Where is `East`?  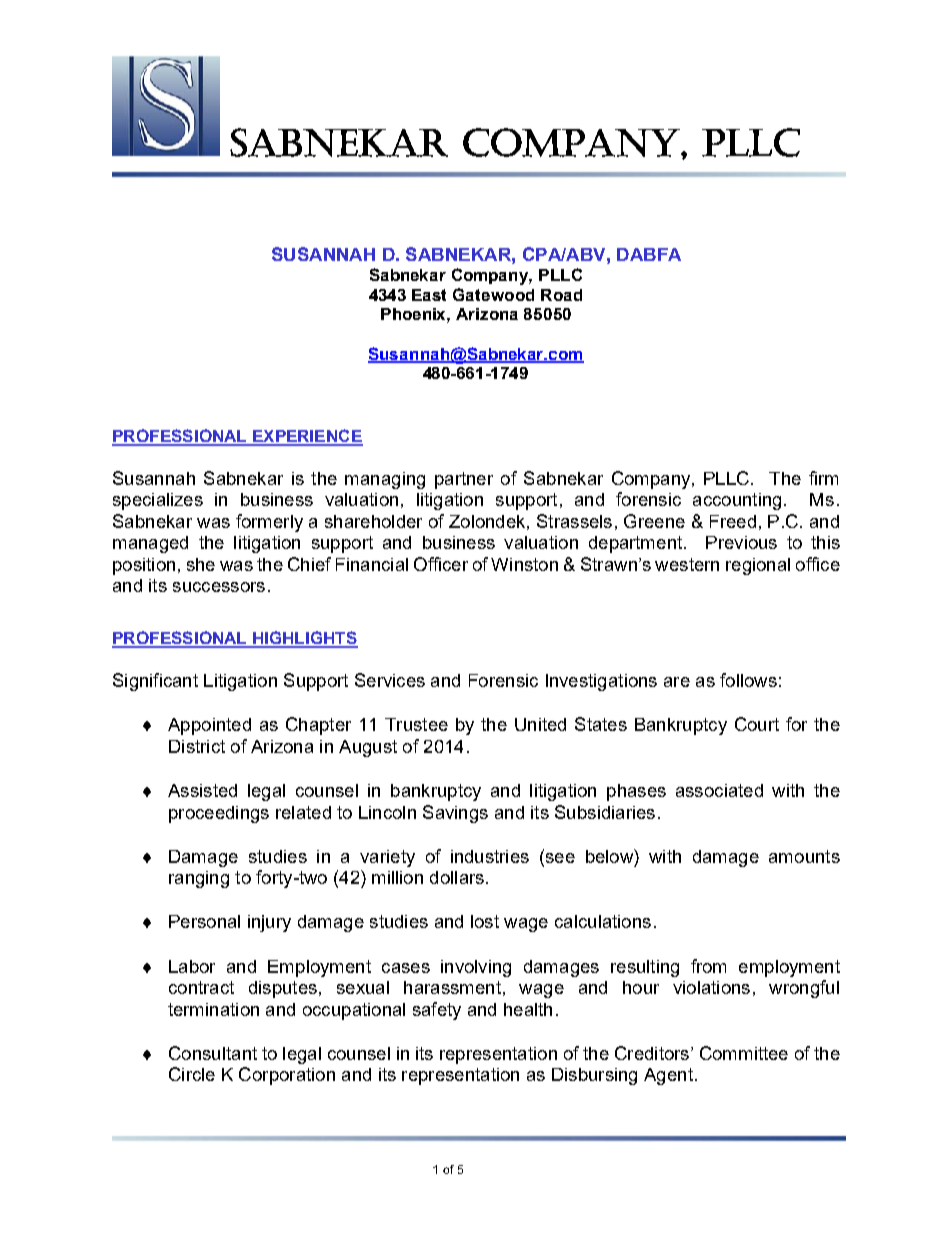
East is located at coordinates (429, 295).
